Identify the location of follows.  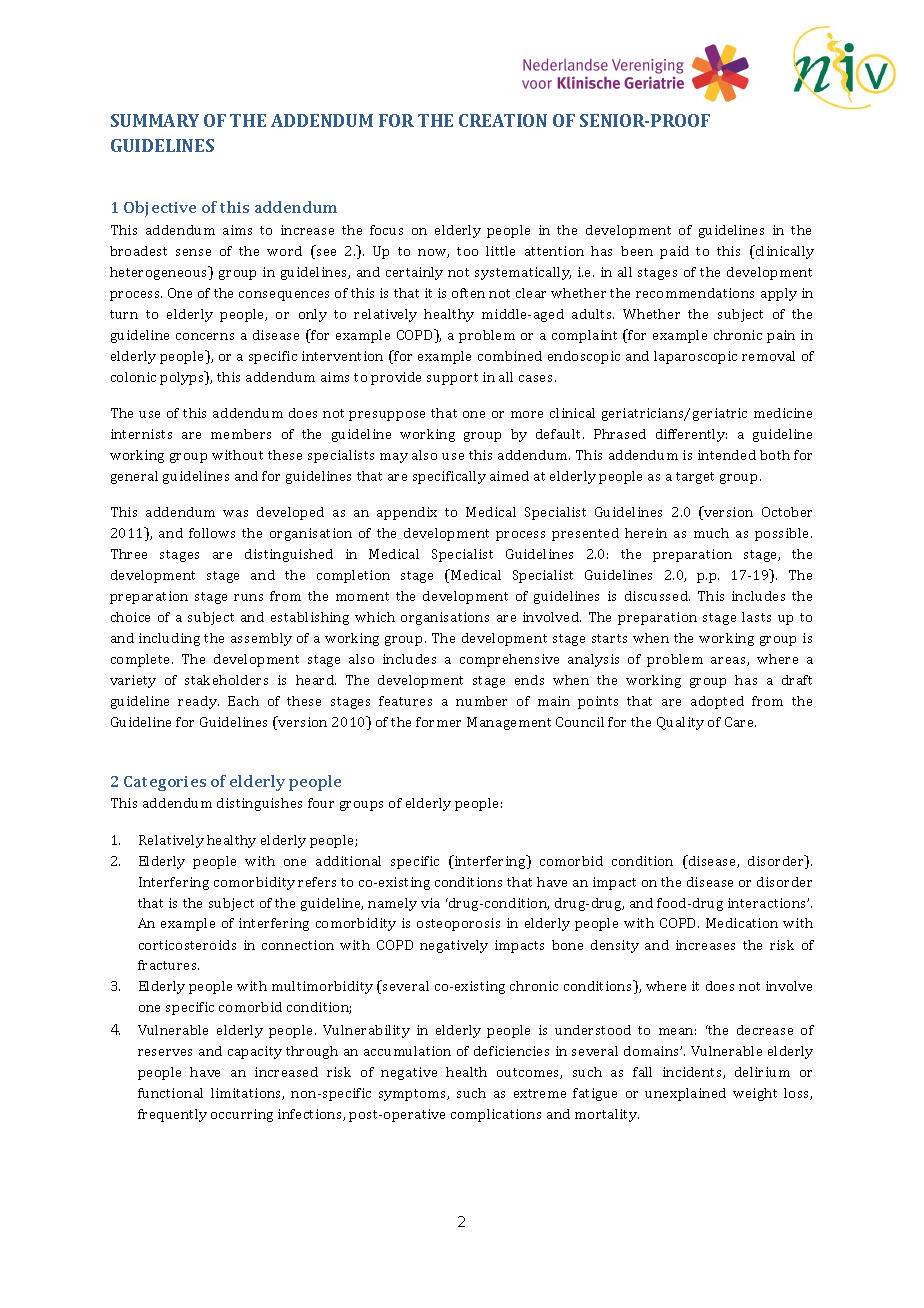
(212, 533).
